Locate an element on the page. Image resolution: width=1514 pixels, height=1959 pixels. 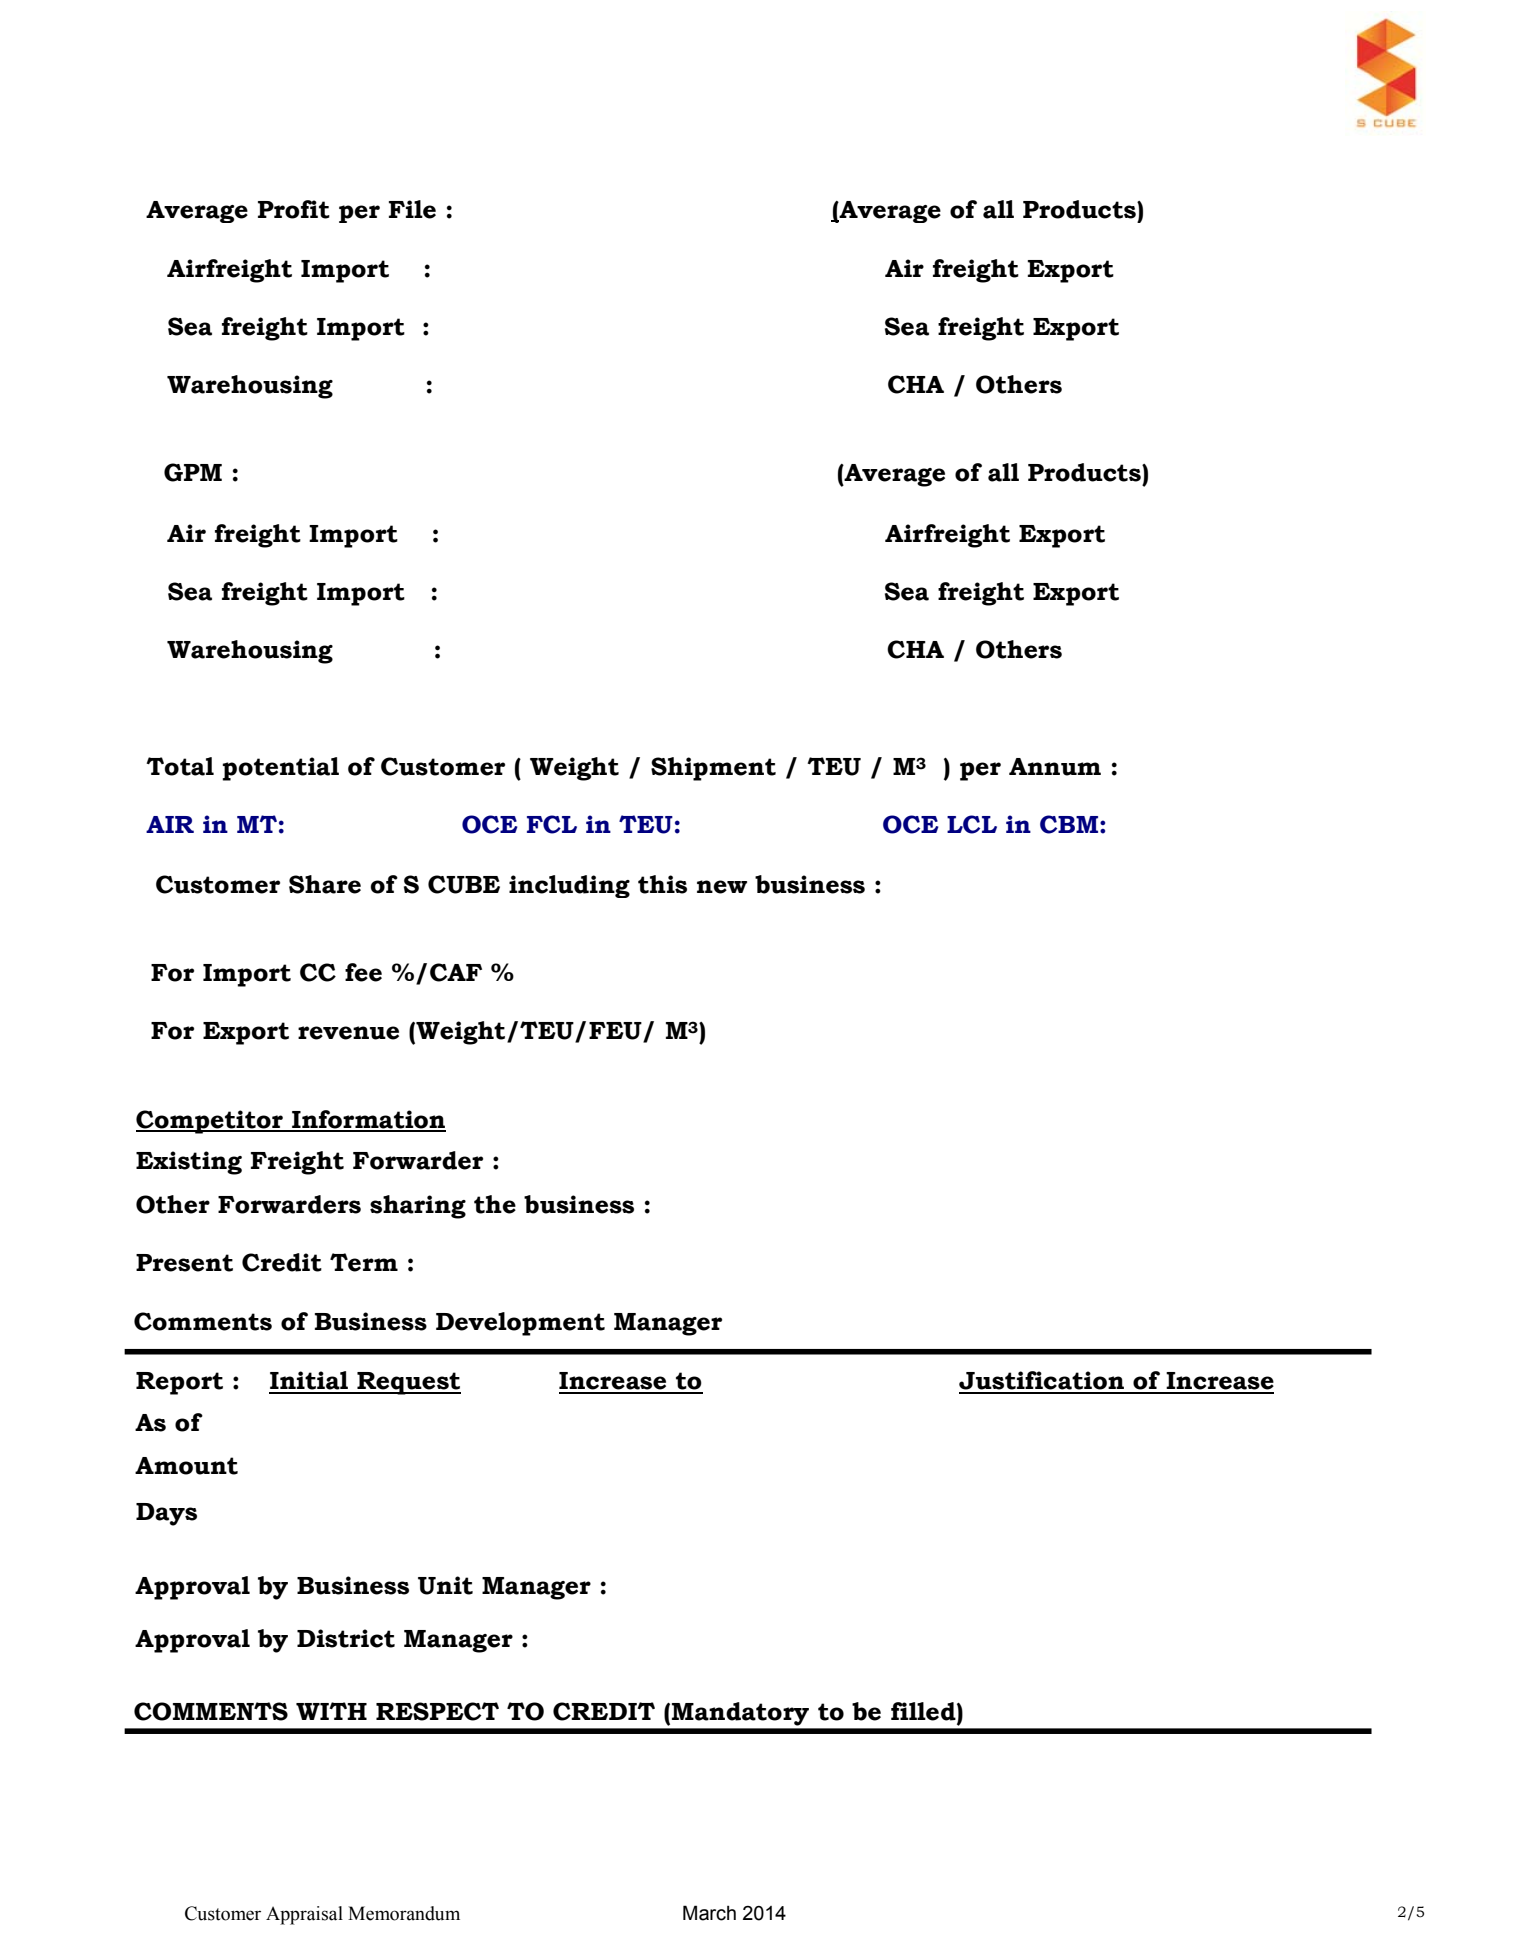
Appraisal is located at coordinates (304, 1915).
